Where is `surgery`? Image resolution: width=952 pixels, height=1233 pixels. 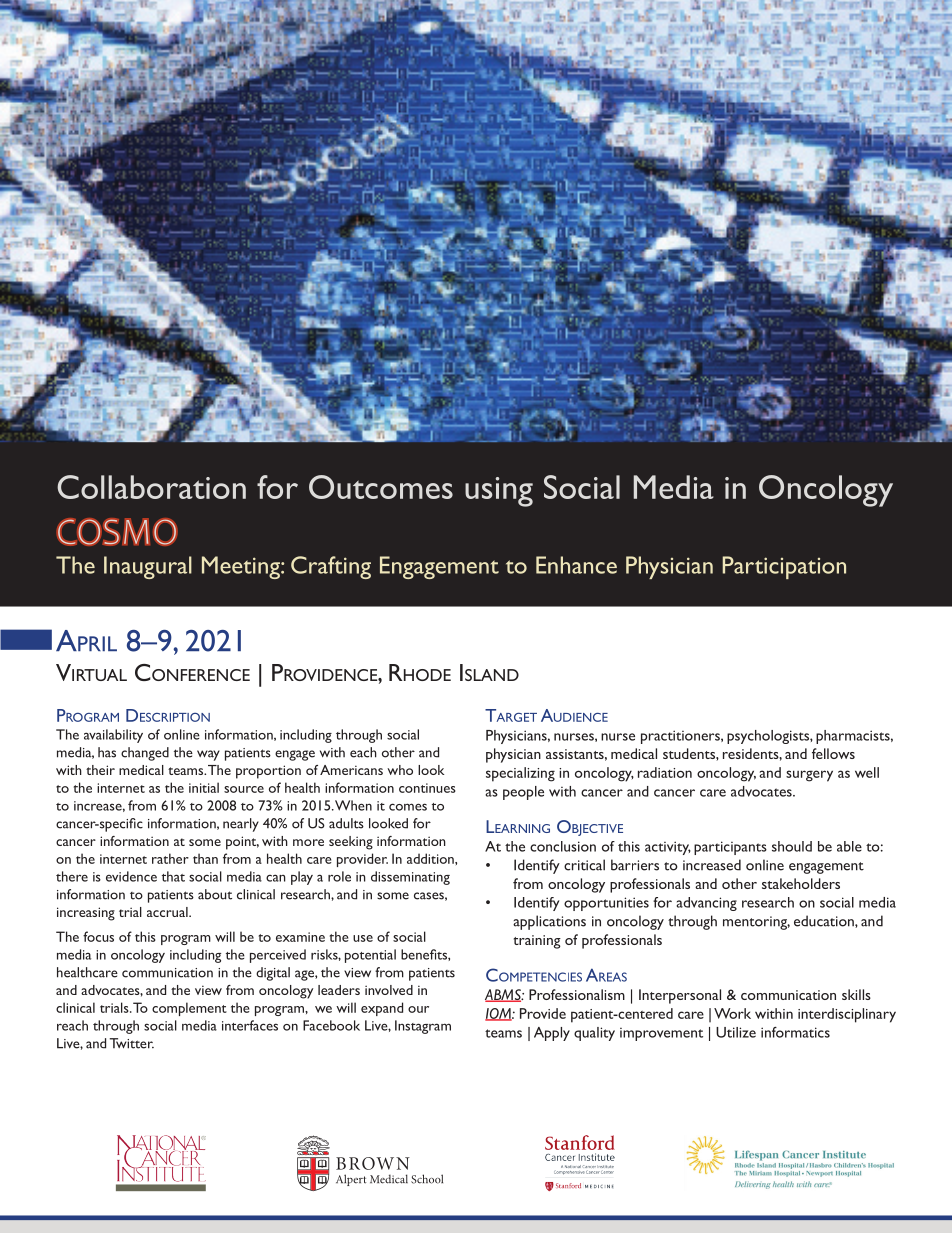 surgery is located at coordinates (809, 776).
